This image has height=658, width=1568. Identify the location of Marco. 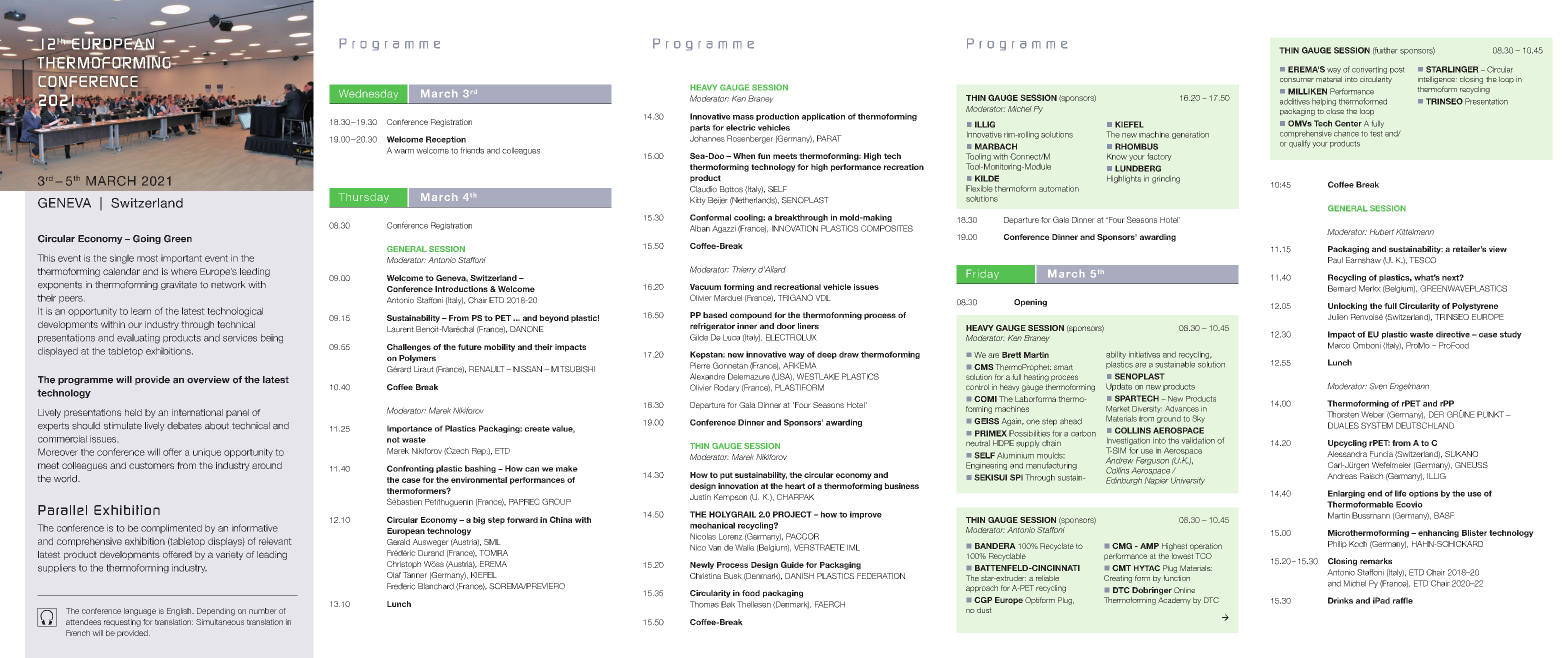
(1339, 345).
